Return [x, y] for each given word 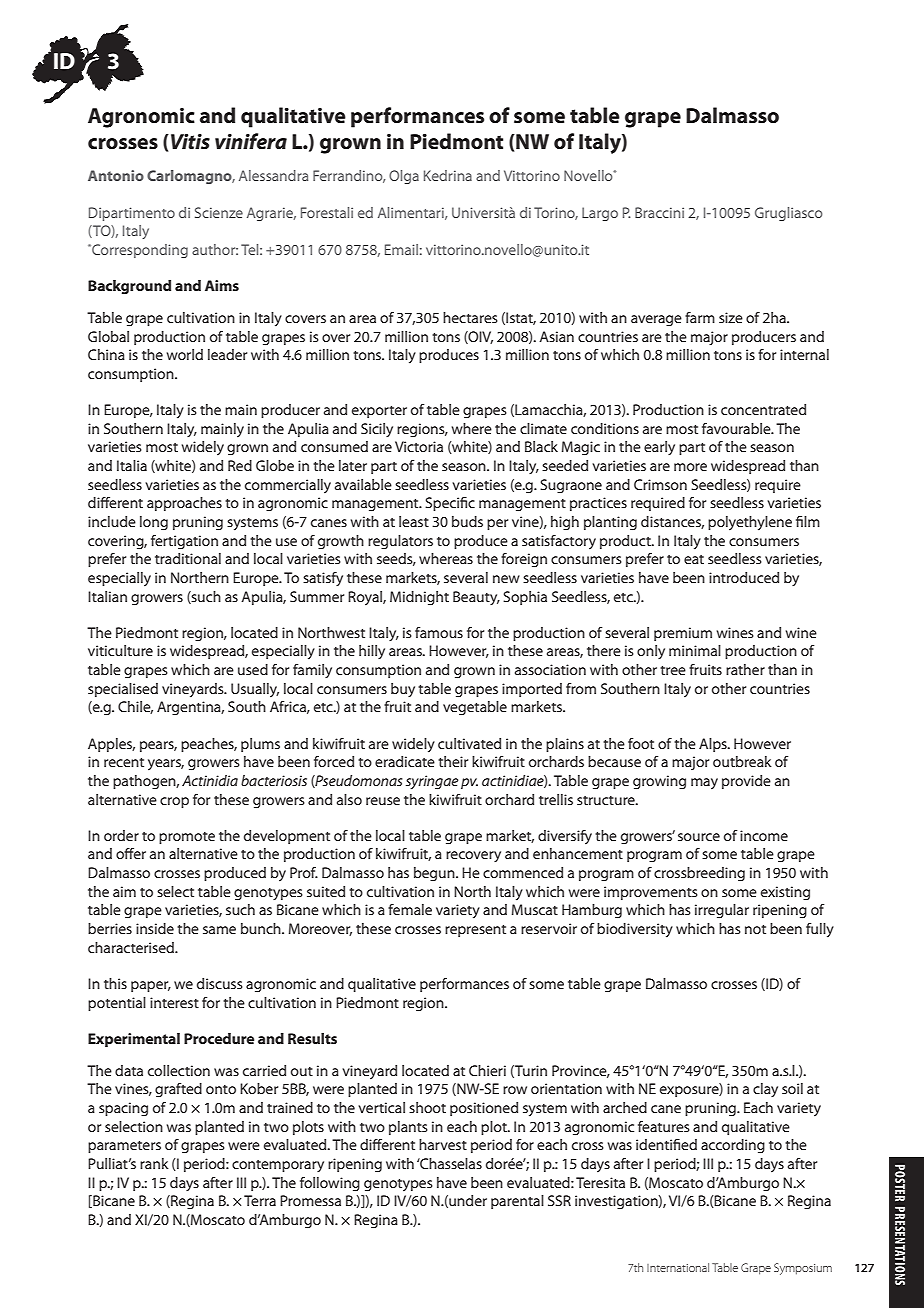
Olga [404, 177]
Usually [255, 690]
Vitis [190, 141]
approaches [184, 504]
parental [517, 1202]
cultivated [469, 743]
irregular [722, 911]
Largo [600, 214]
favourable [737, 428]
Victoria [419, 446]
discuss [220, 983]
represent [475, 931]
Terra [260, 1200]
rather [745, 669]
